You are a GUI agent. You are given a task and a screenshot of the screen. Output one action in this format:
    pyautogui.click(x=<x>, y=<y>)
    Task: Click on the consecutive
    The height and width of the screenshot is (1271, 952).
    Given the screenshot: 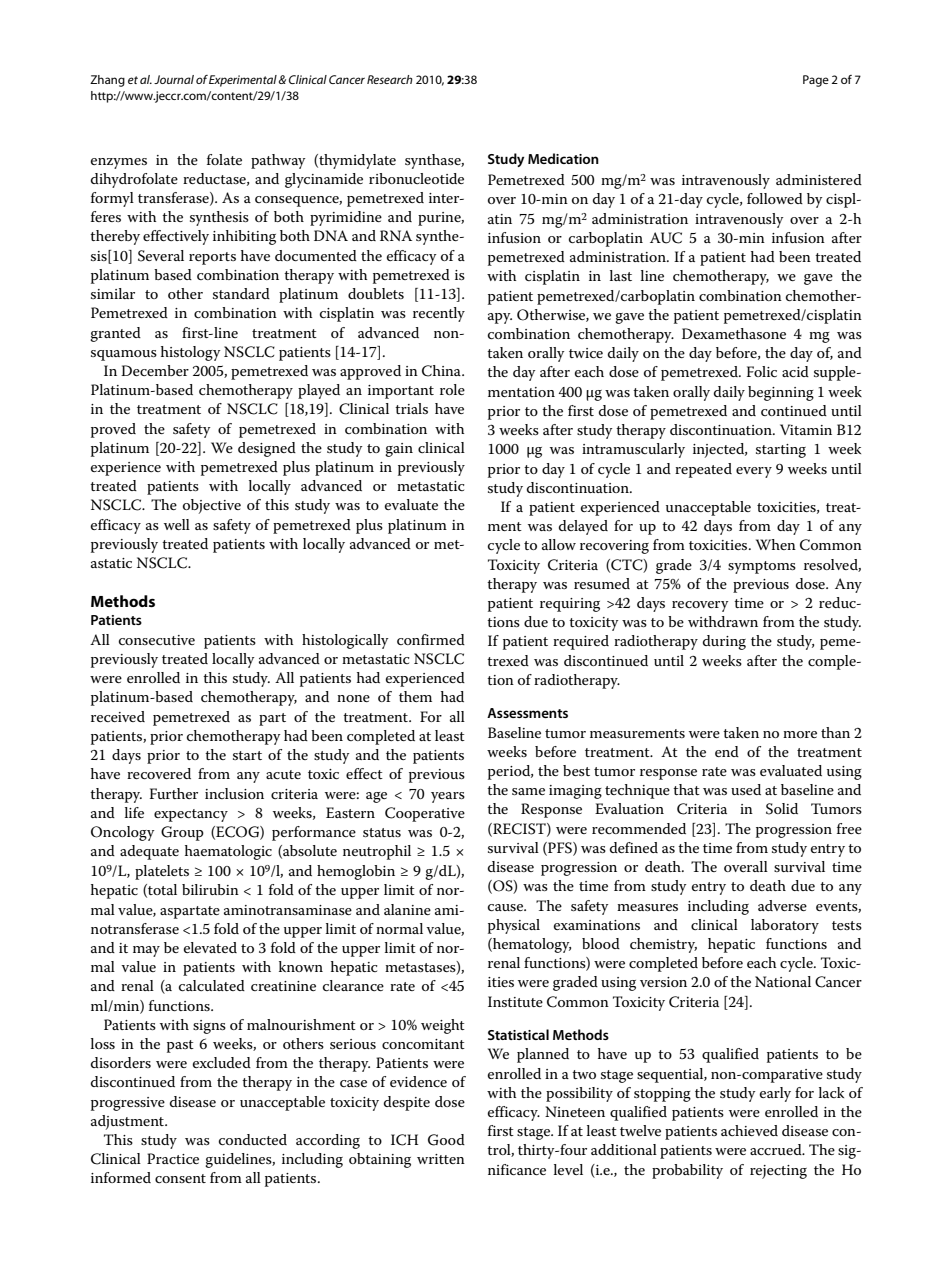 What is the action you would take?
    pyautogui.click(x=157, y=640)
